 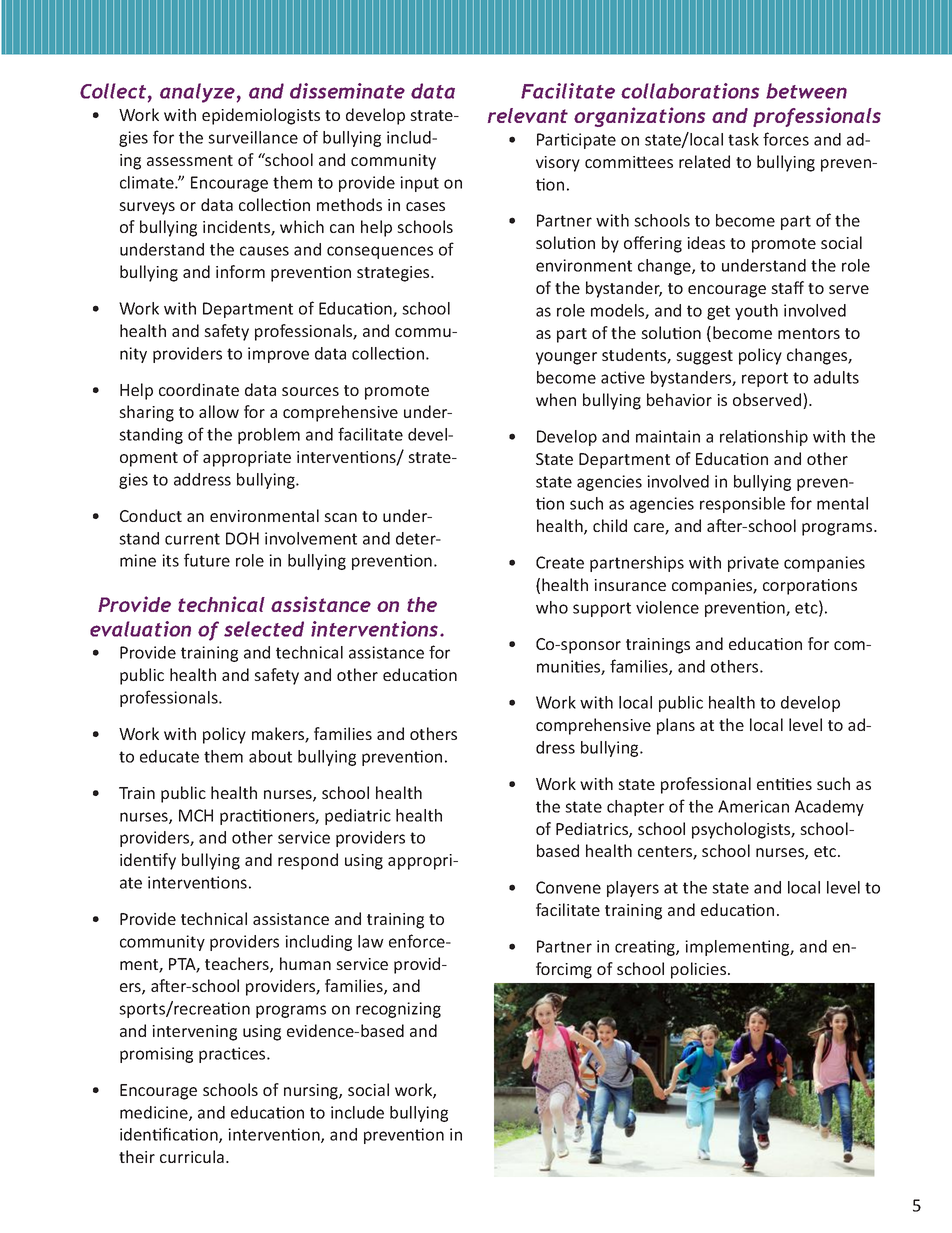 I want to click on American, so click(x=753, y=806).
